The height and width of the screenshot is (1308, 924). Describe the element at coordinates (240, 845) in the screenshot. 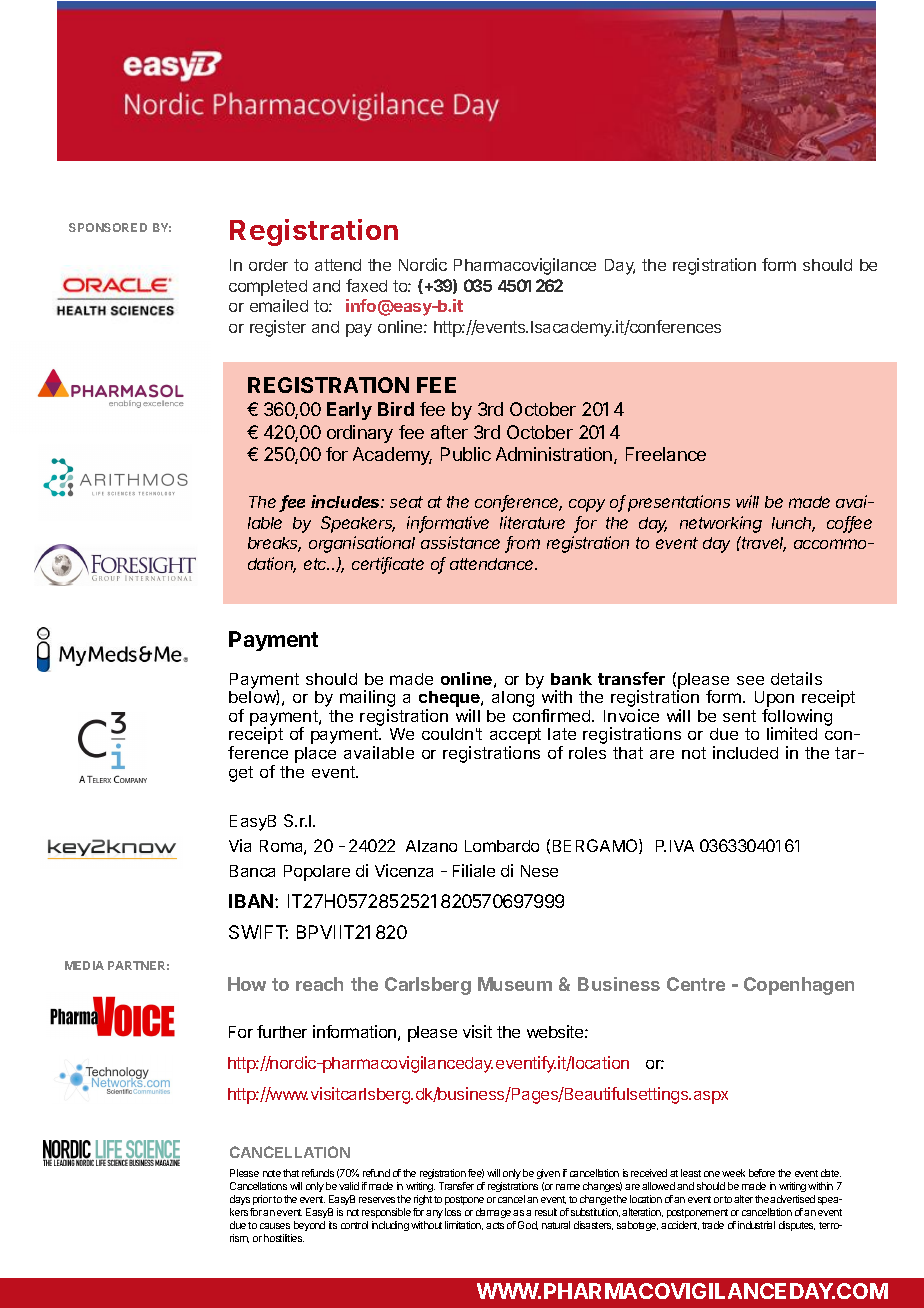

I see `Via` at that location.
